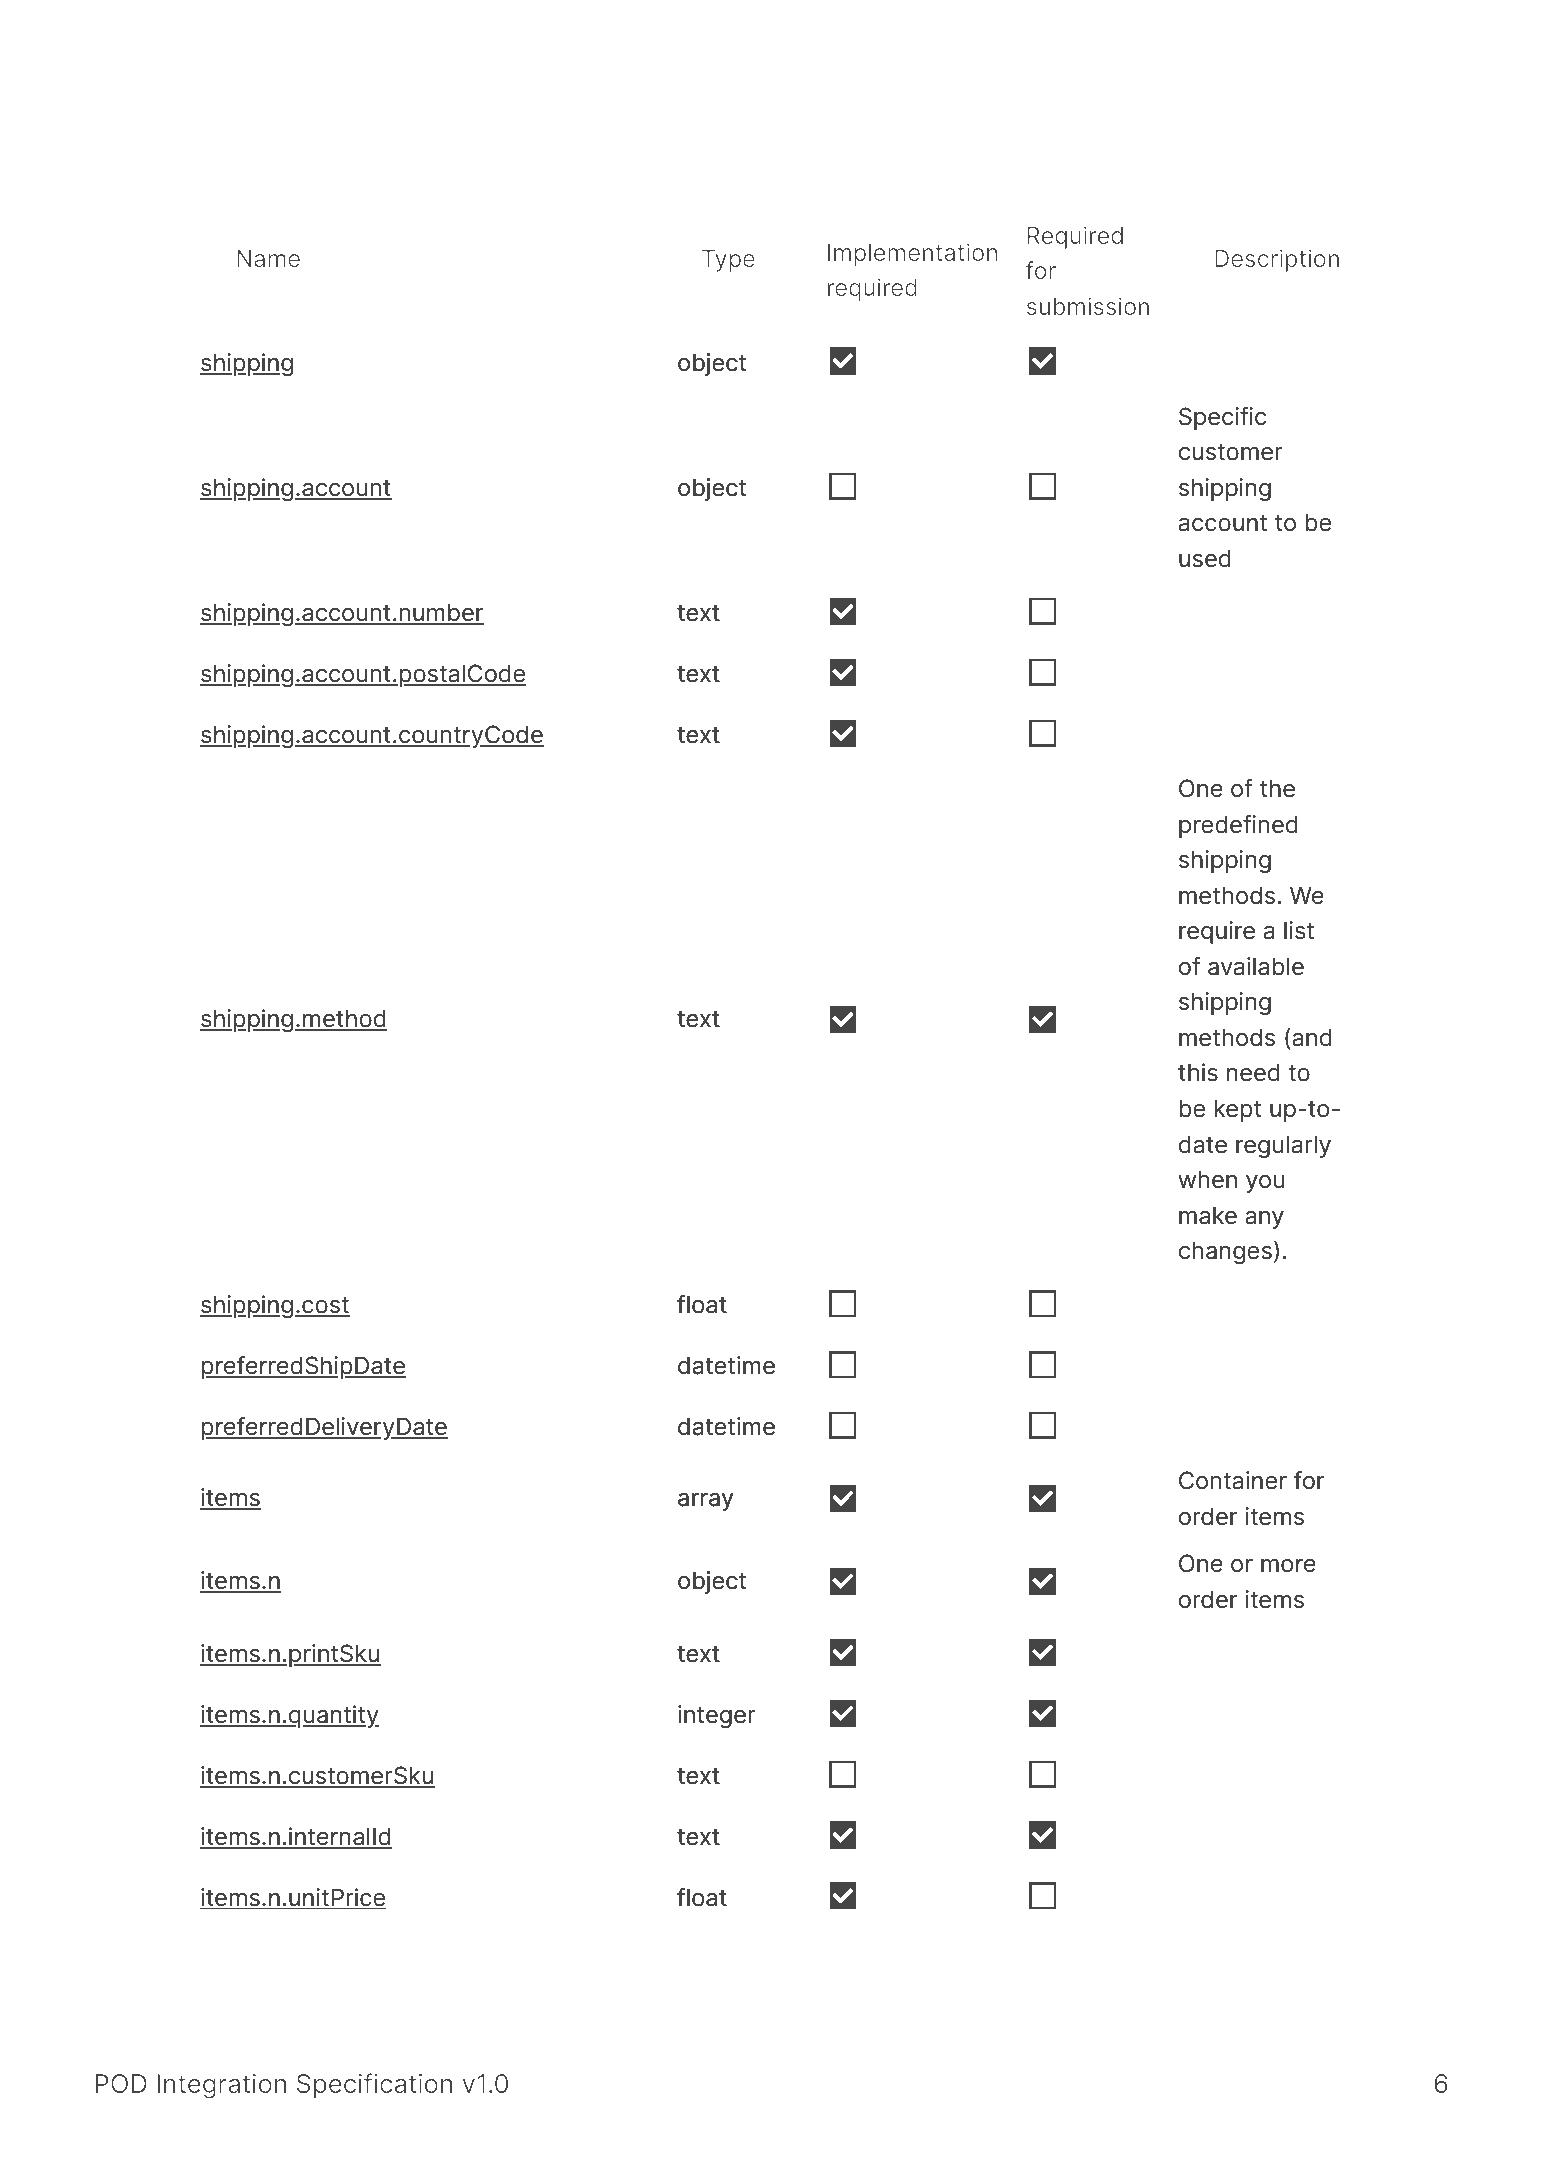 The height and width of the page is (2183, 1542). What do you see at coordinates (1233, 1480) in the page?
I see `Container` at bounding box center [1233, 1480].
